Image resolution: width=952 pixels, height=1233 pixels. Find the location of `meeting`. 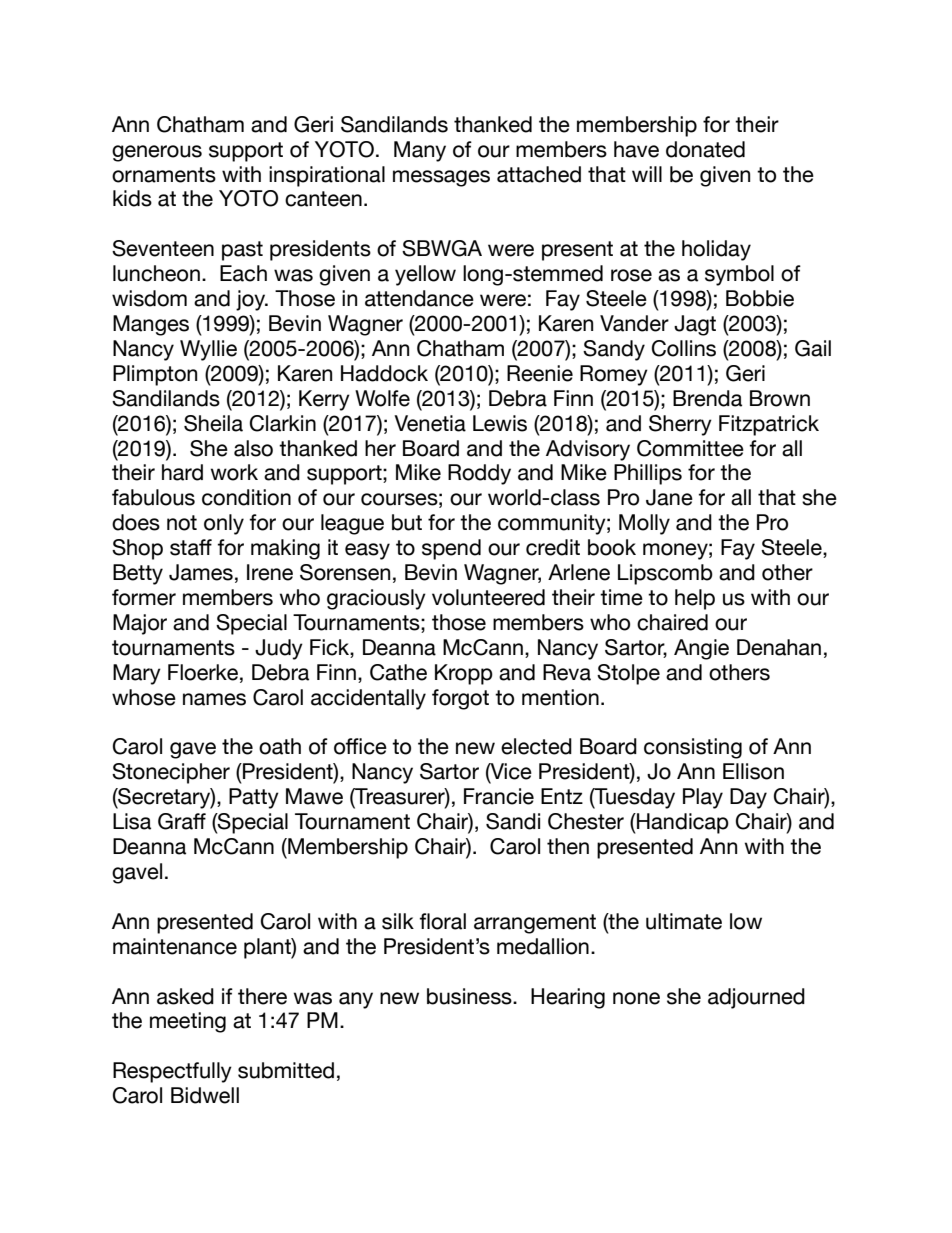

meeting is located at coordinates (188, 1022).
